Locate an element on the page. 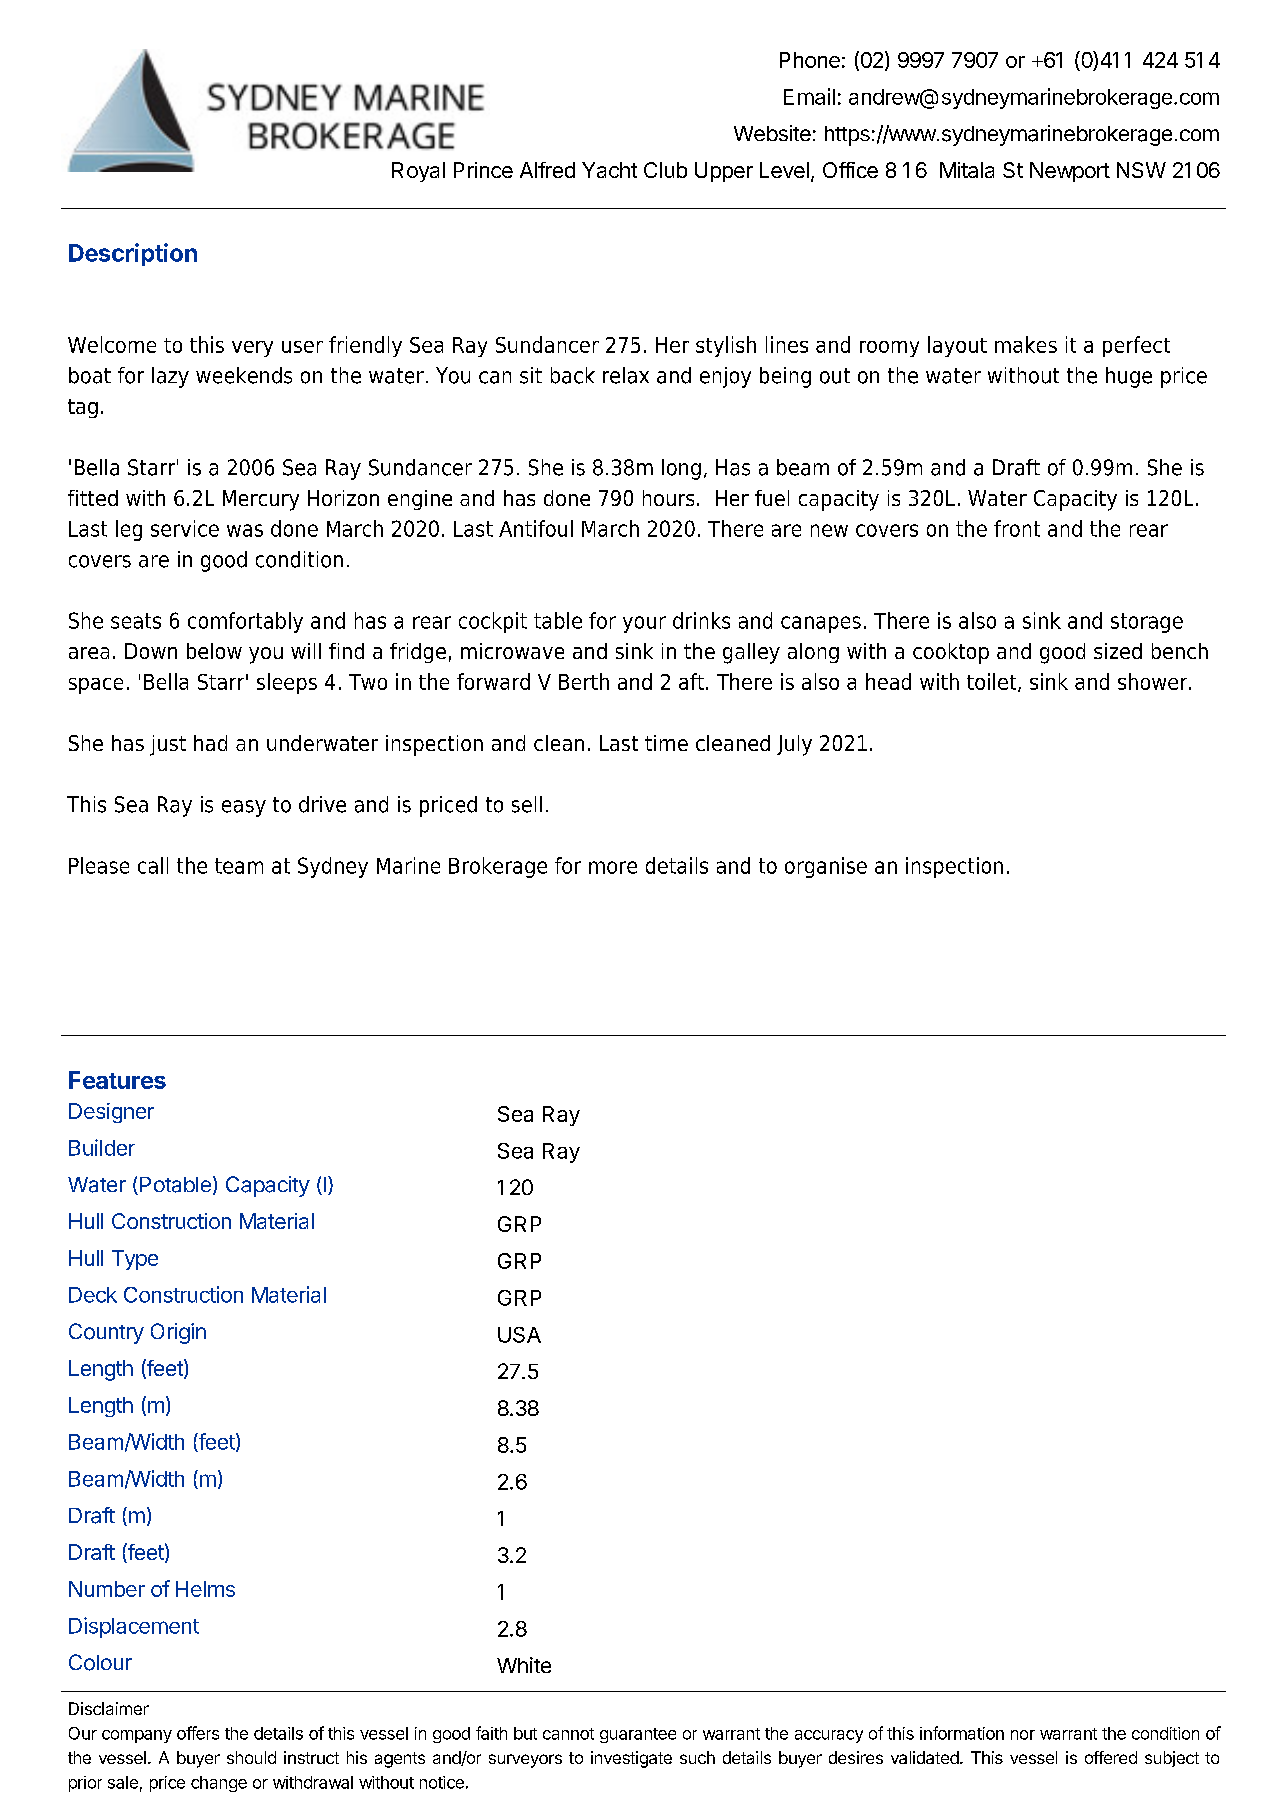 Image resolution: width=1287 pixels, height=1820 pixels. guarantee is located at coordinates (638, 1735).
